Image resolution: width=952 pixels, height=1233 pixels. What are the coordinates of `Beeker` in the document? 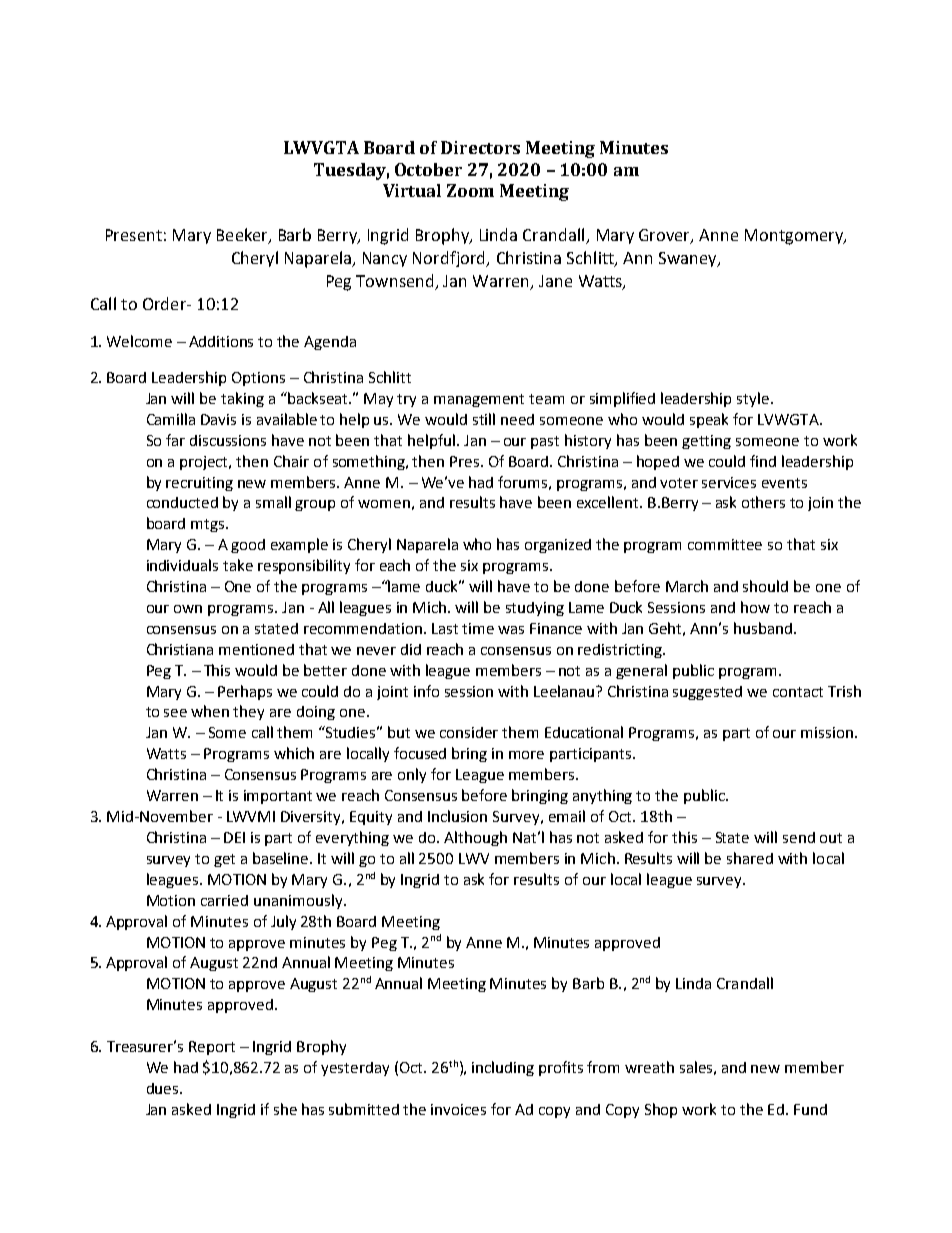 It's located at (243, 236).
